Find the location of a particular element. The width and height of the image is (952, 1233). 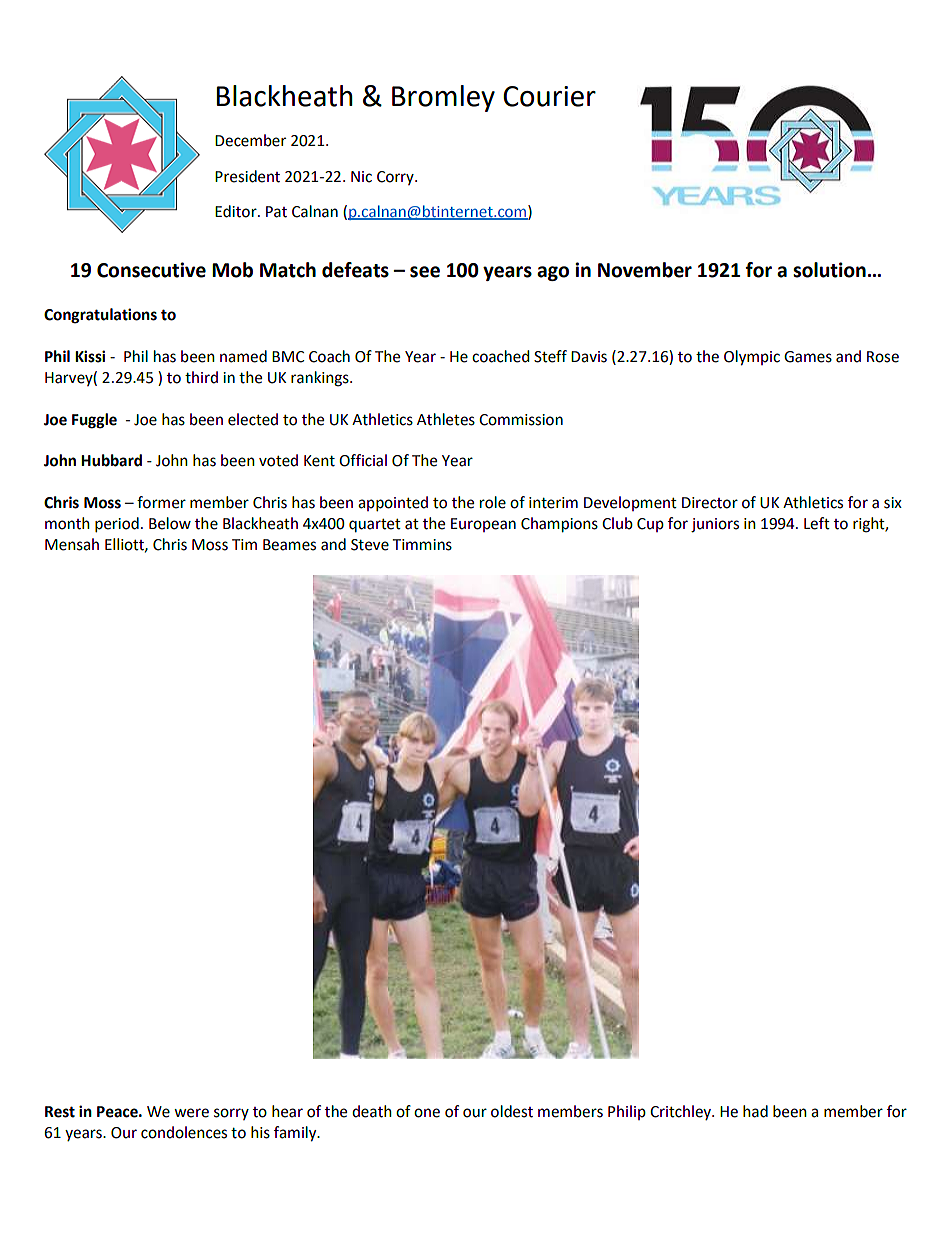

one is located at coordinates (427, 1113).
